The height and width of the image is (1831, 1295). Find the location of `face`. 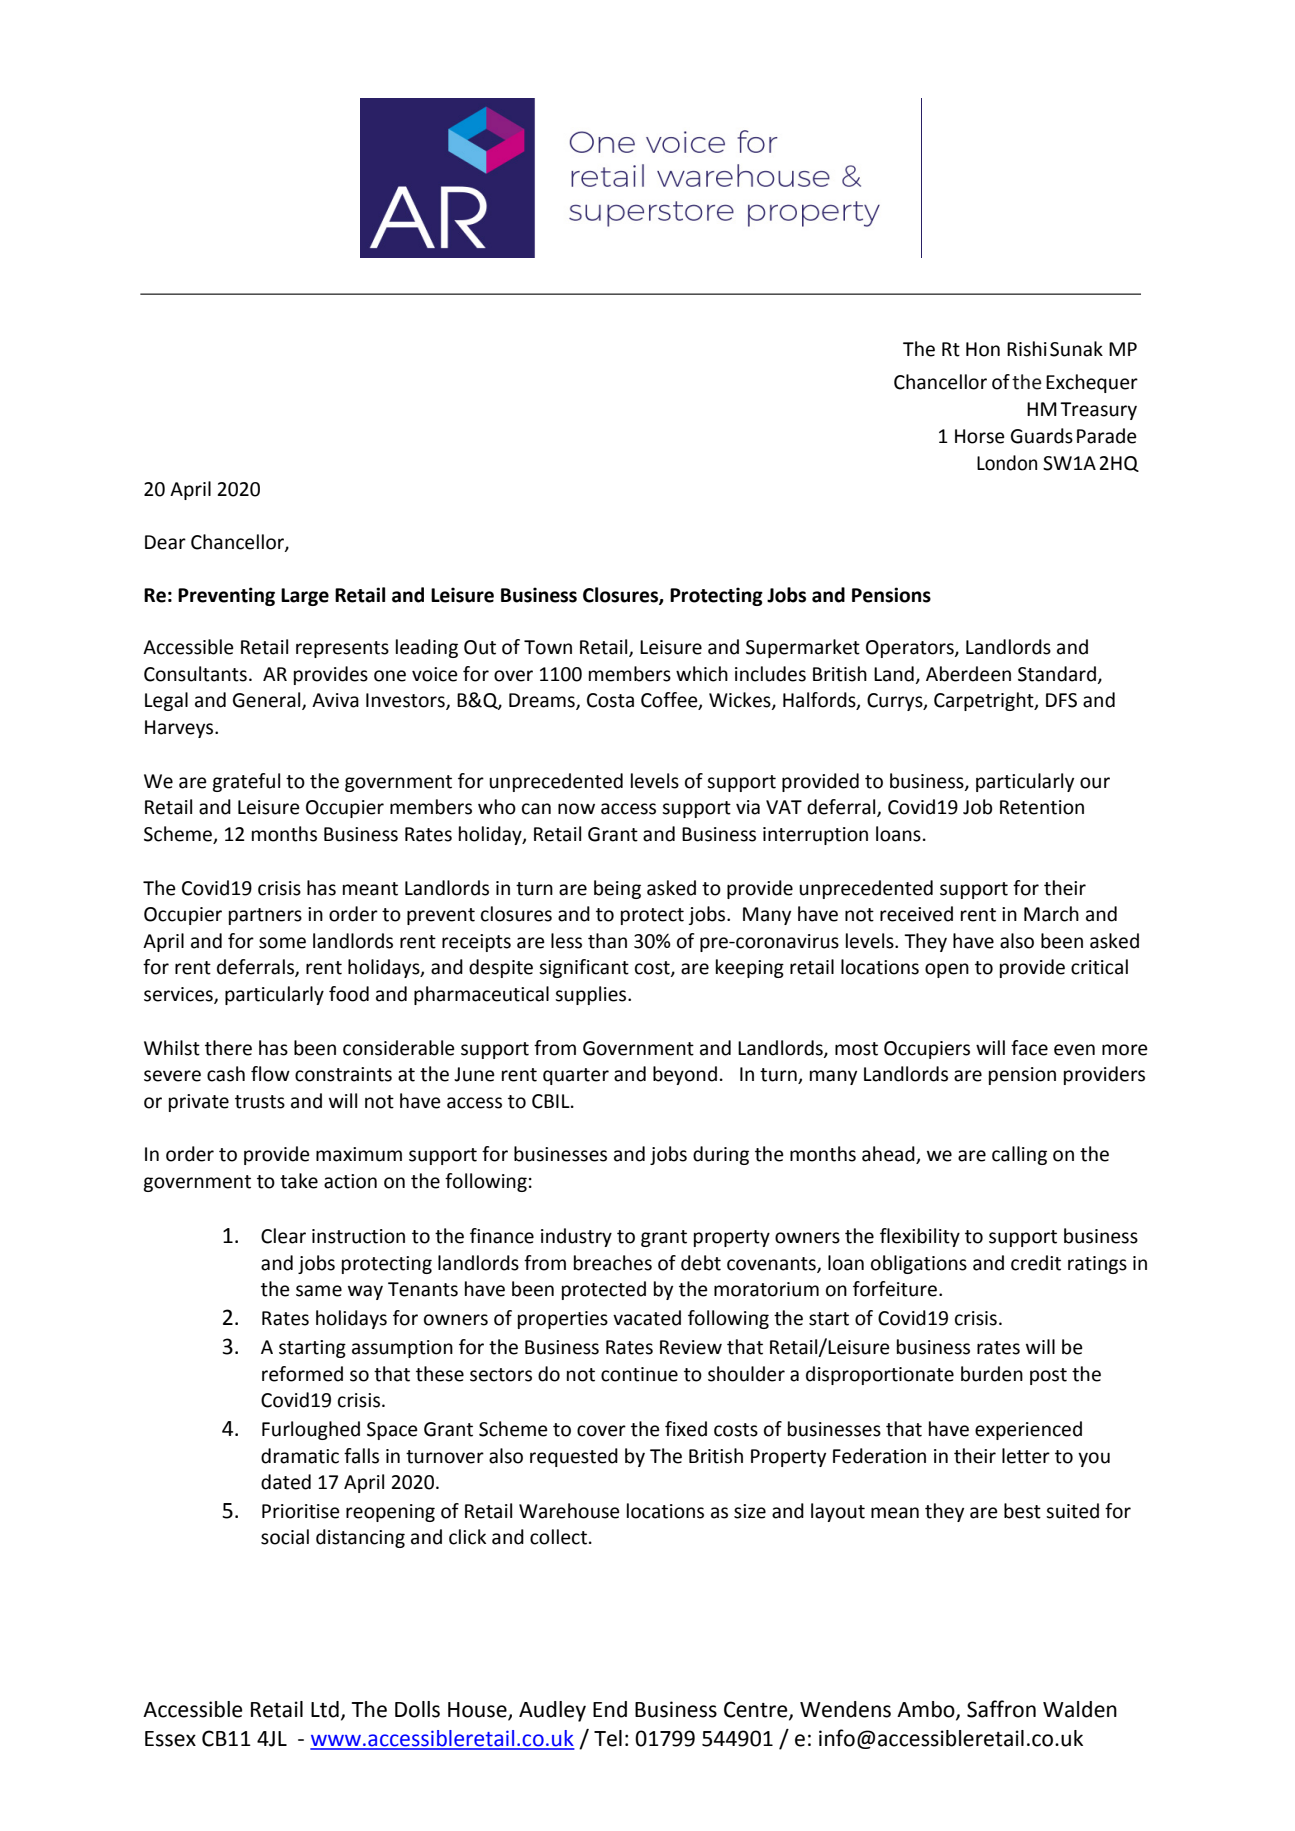

face is located at coordinates (1029, 1048).
